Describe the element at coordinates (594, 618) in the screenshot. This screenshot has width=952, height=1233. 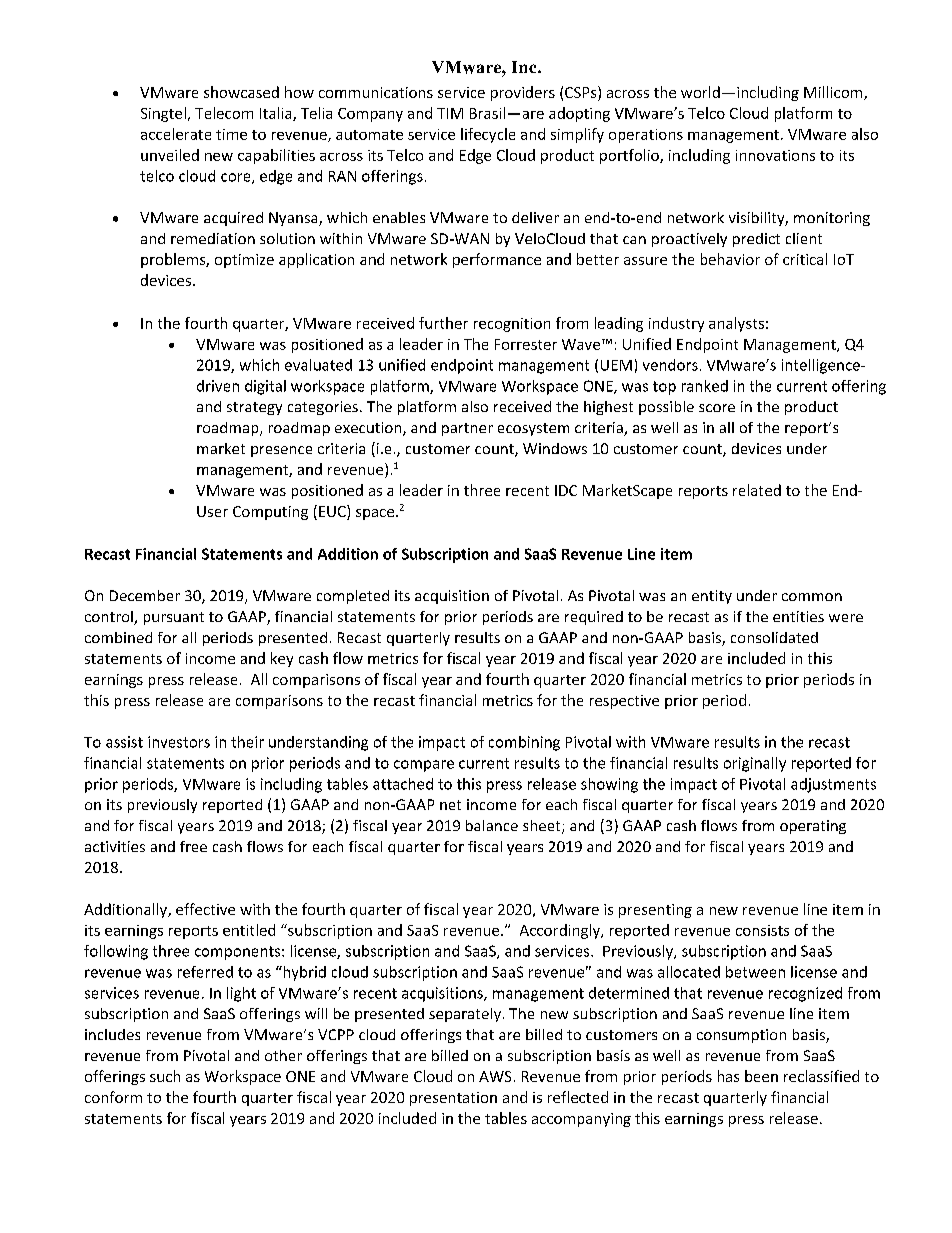
I see `required` at that location.
